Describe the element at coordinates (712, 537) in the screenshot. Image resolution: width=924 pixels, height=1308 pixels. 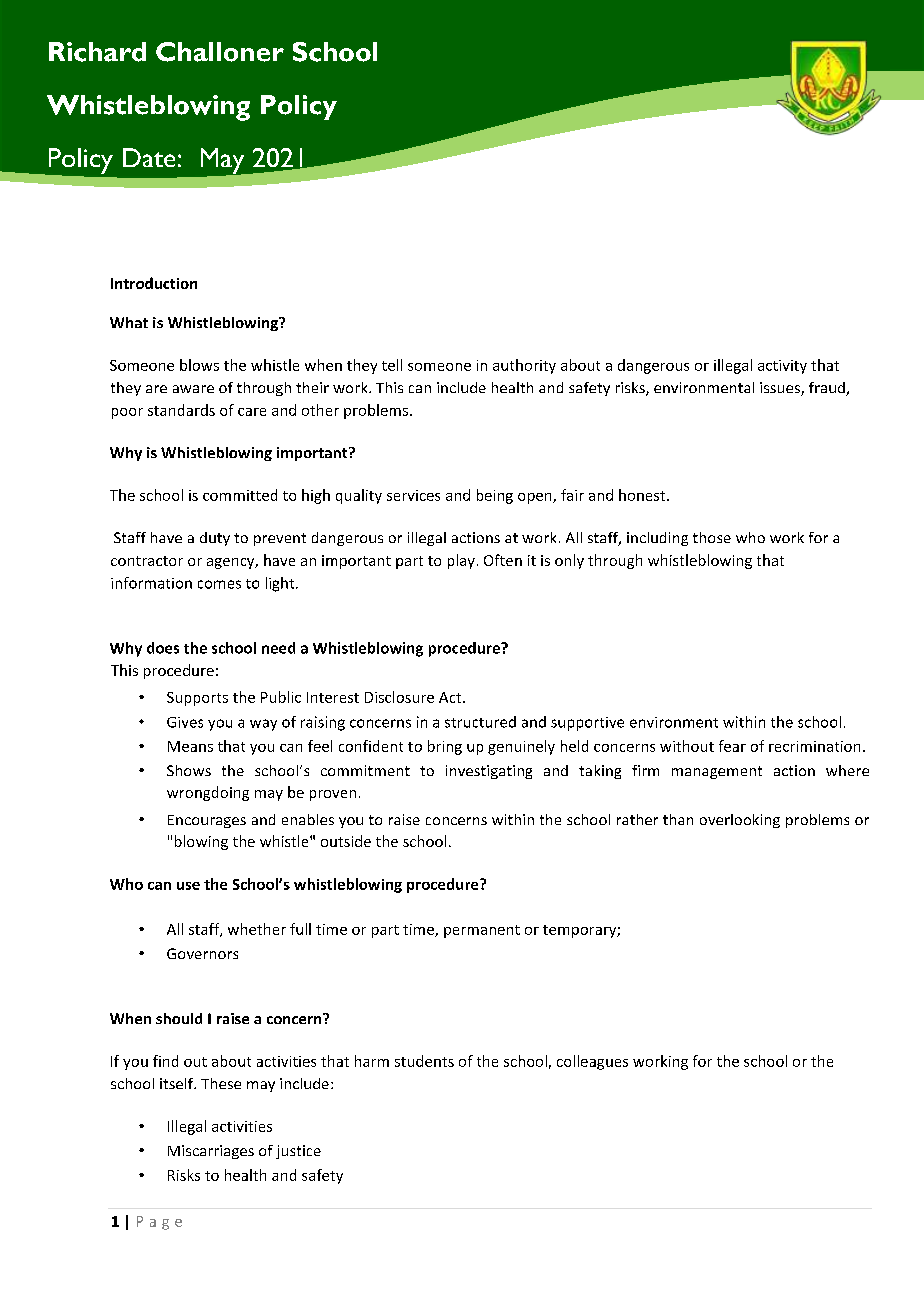
I see `those` at that location.
